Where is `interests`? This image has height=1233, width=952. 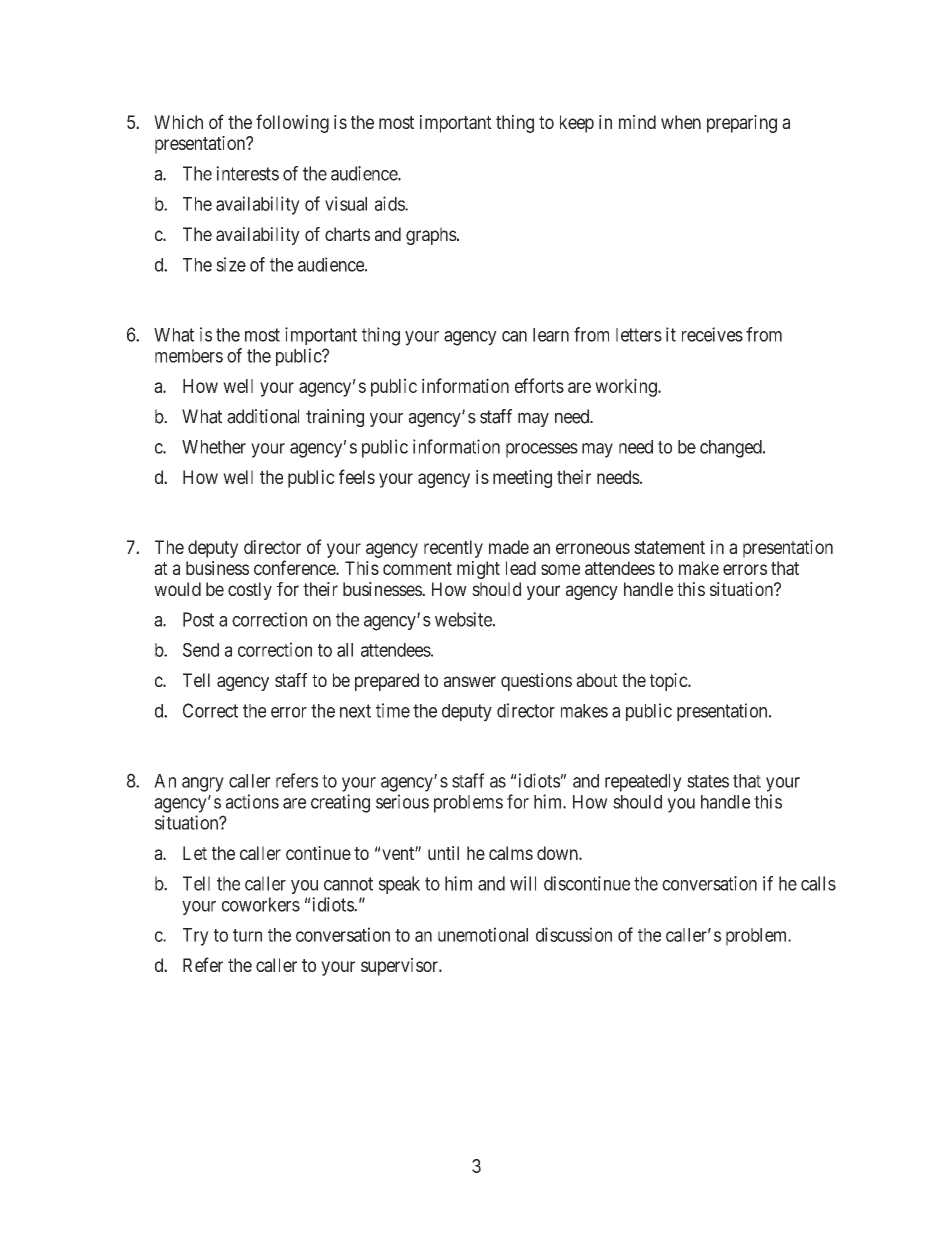
interests is located at coordinates (247, 173).
